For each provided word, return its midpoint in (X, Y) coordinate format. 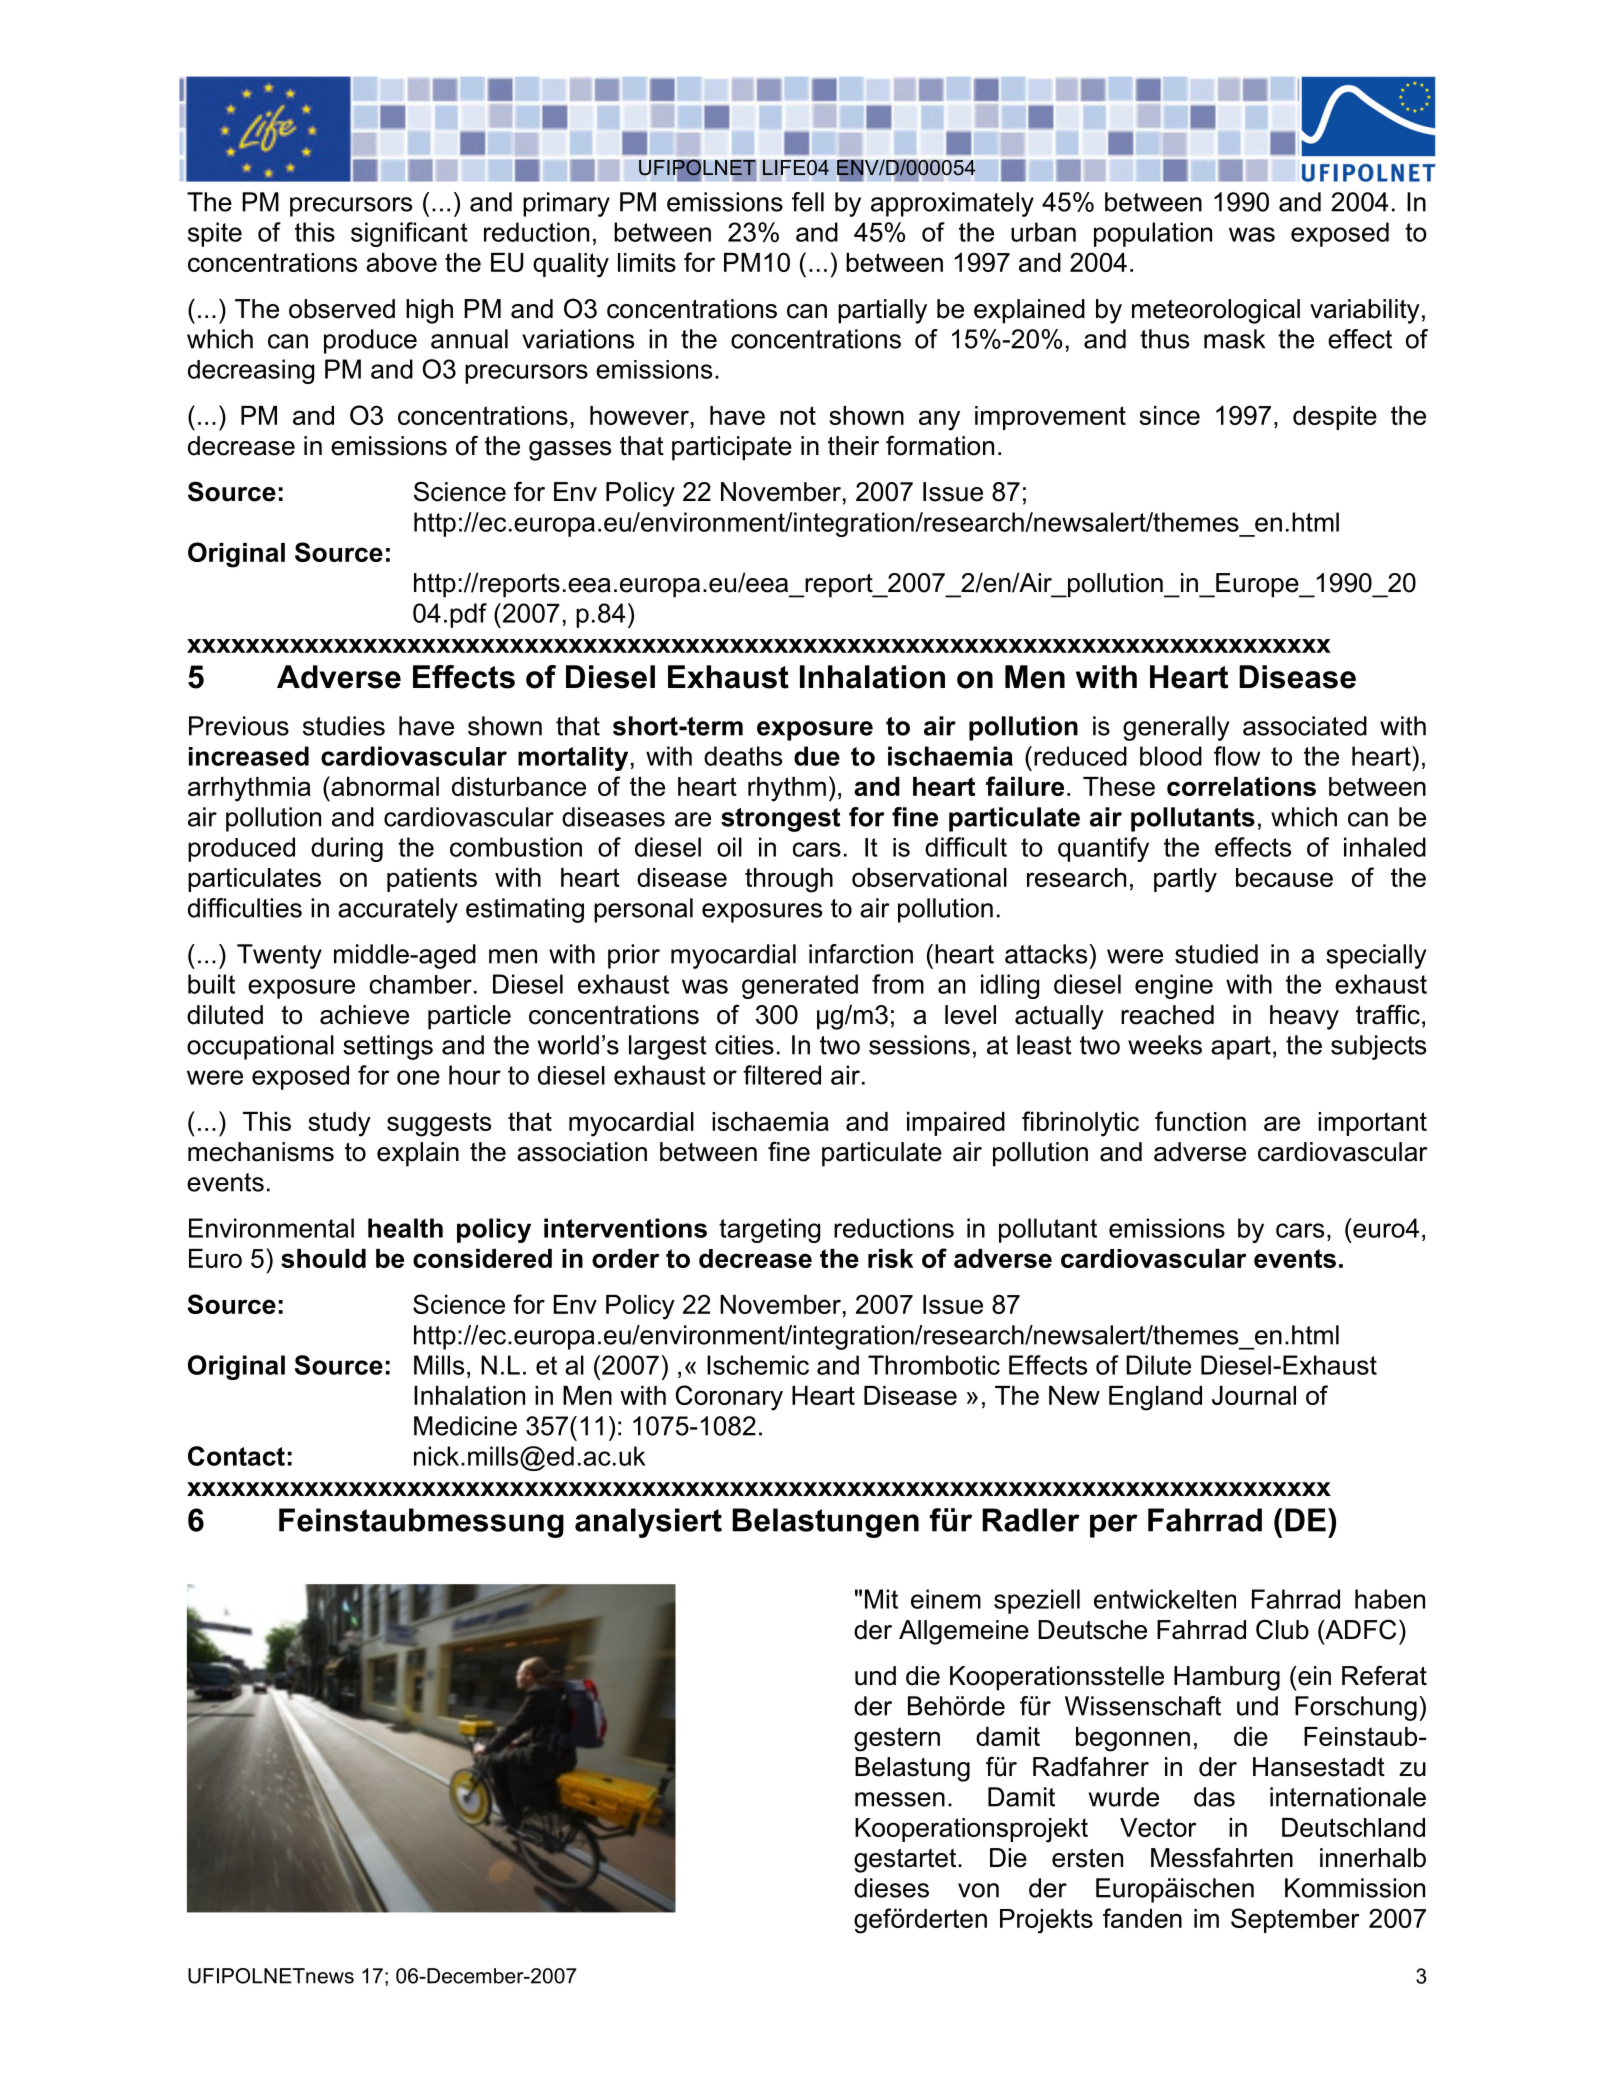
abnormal (384, 786)
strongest (780, 820)
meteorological (1216, 311)
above (401, 262)
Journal (1254, 1395)
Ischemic (758, 1365)
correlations (1241, 786)
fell (808, 202)
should (323, 1258)
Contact (236, 1456)
